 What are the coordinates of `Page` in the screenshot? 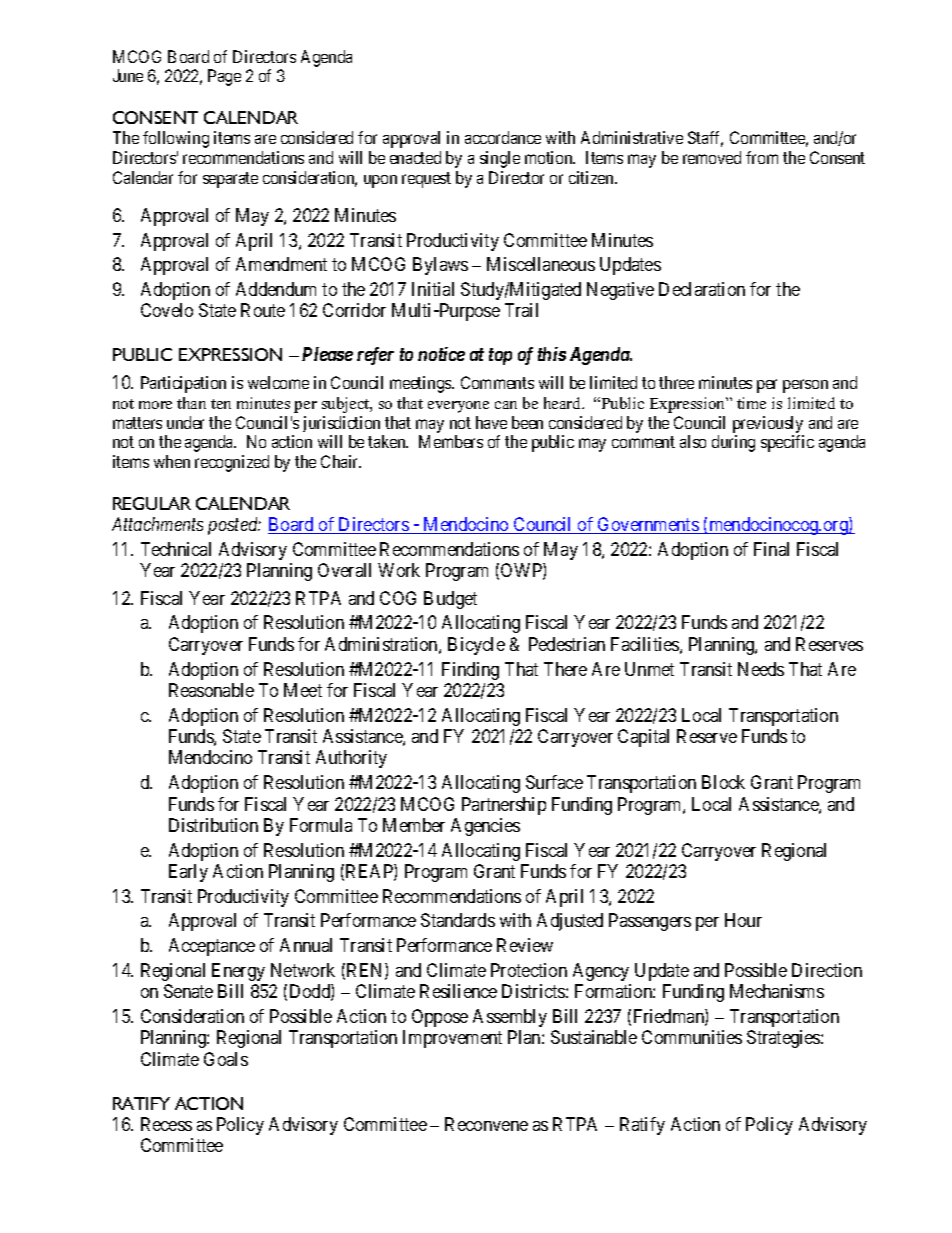 It's located at (224, 77).
